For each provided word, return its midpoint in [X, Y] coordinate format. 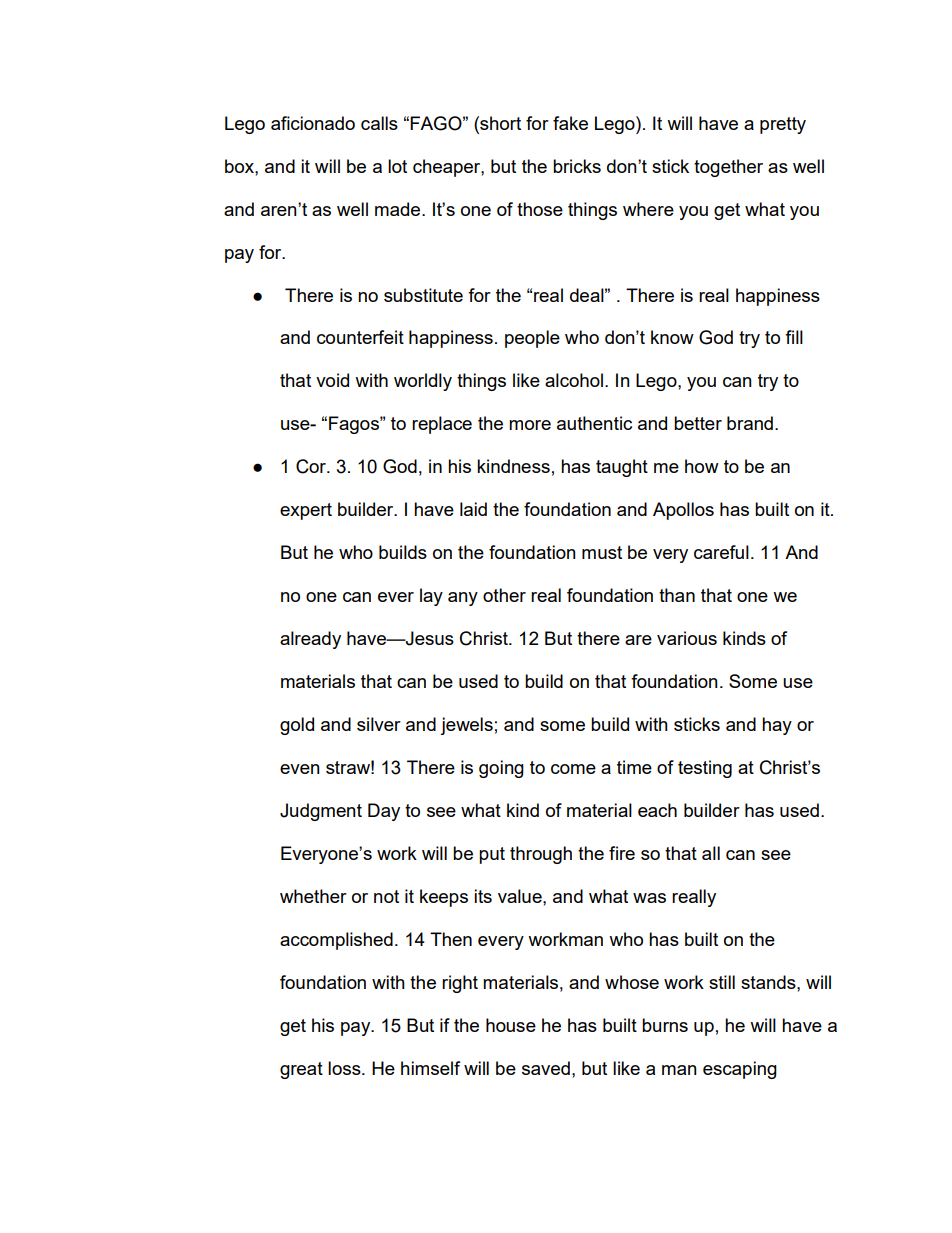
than [677, 595]
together [728, 168]
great [301, 1070]
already [310, 640]
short [499, 123]
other [504, 595]
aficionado [313, 123]
